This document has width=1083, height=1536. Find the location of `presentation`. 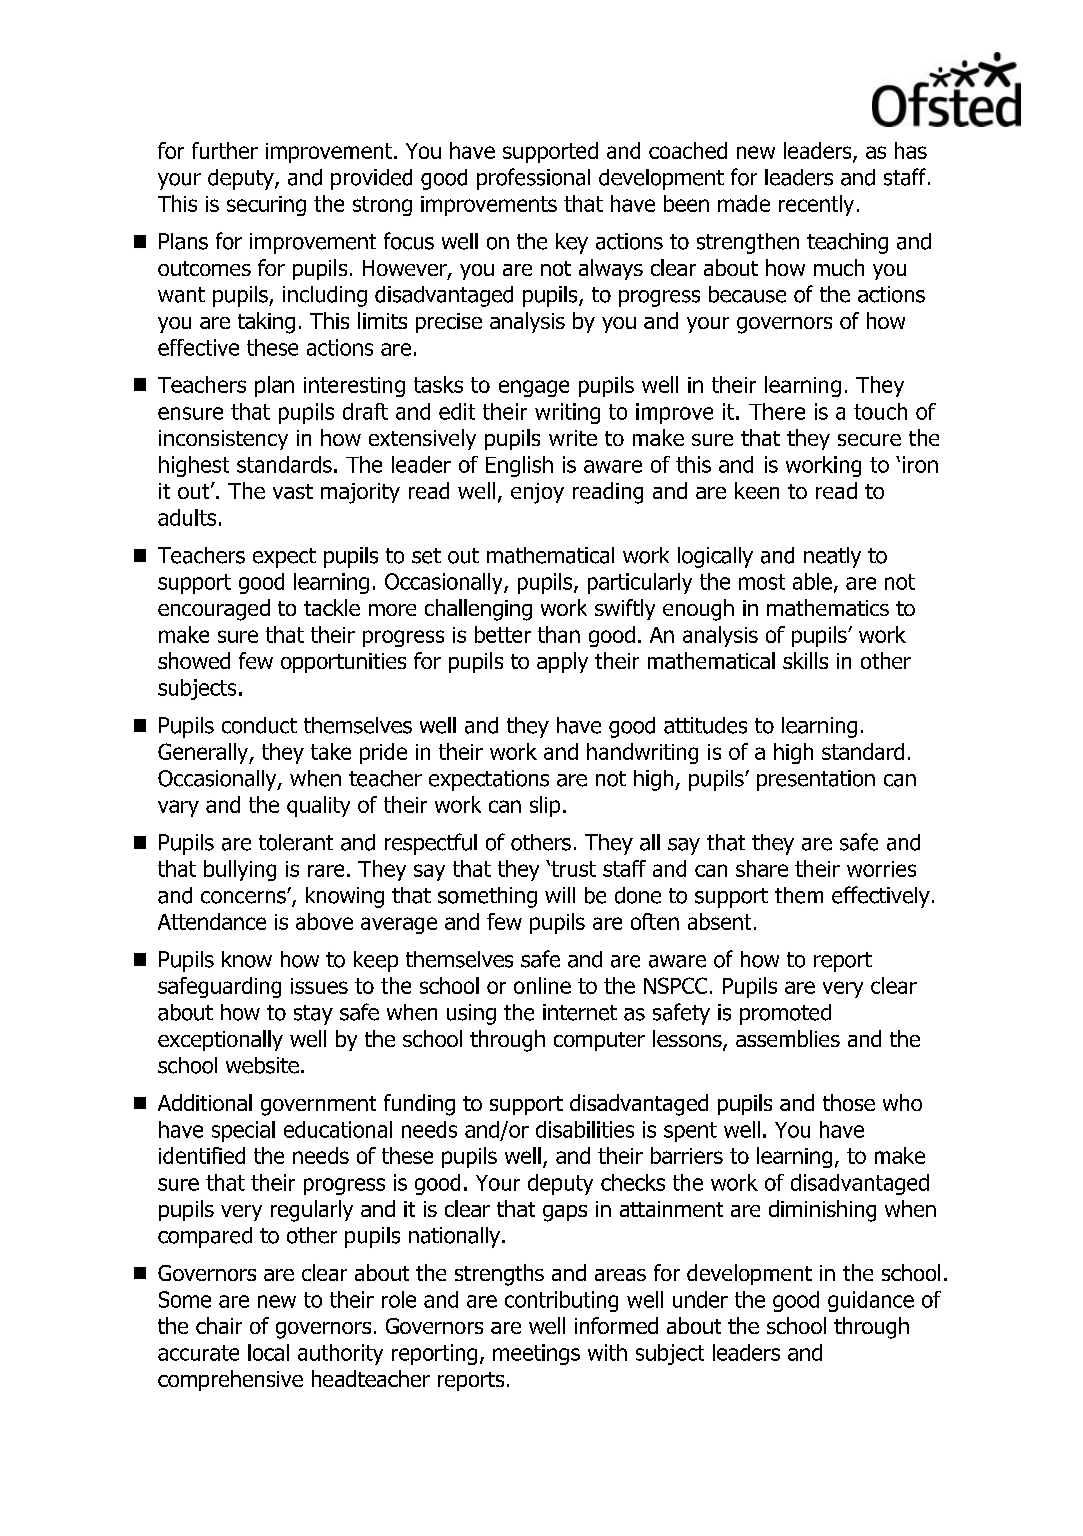

presentation is located at coordinates (816, 780).
